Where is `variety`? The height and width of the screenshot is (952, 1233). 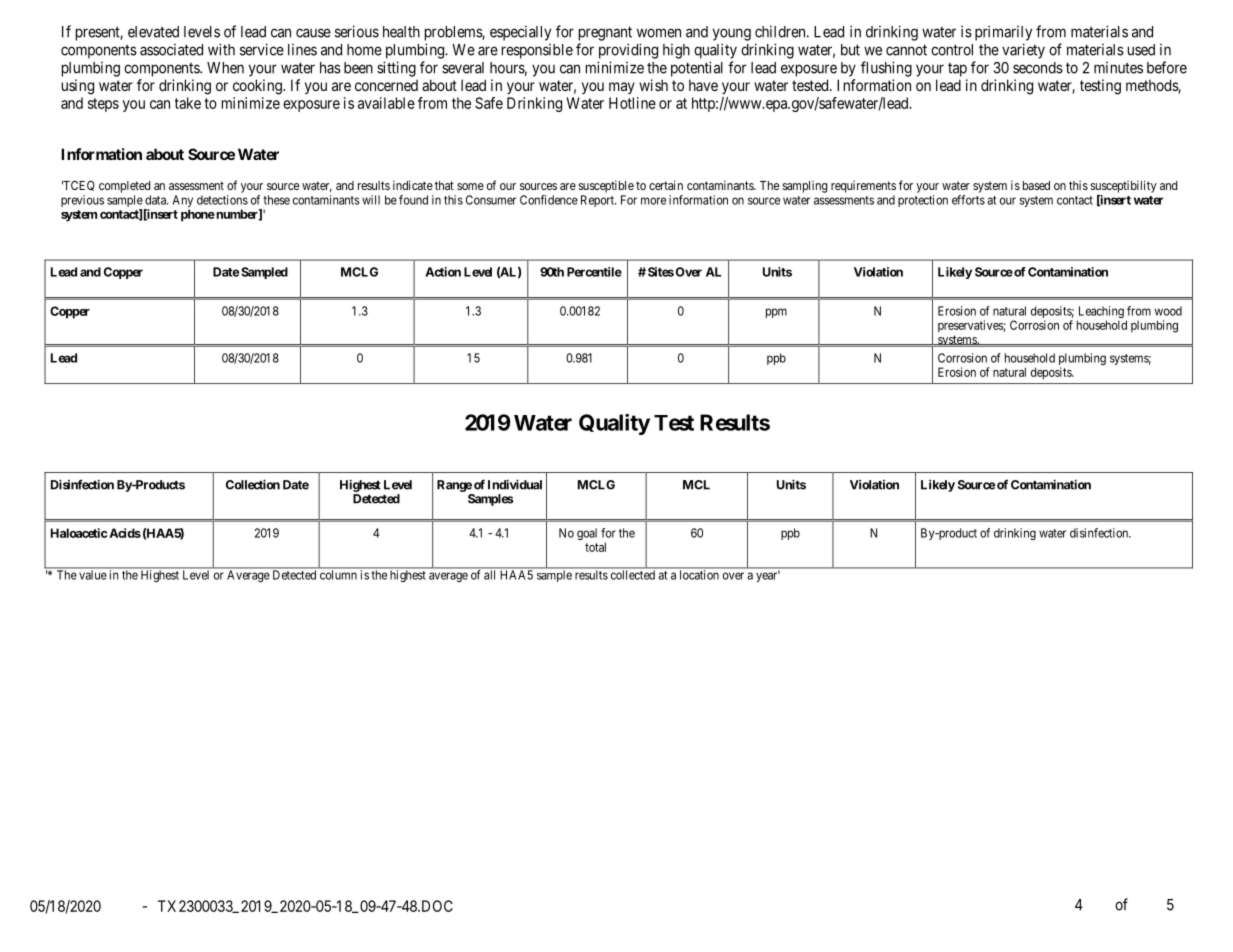 variety is located at coordinates (1023, 51).
